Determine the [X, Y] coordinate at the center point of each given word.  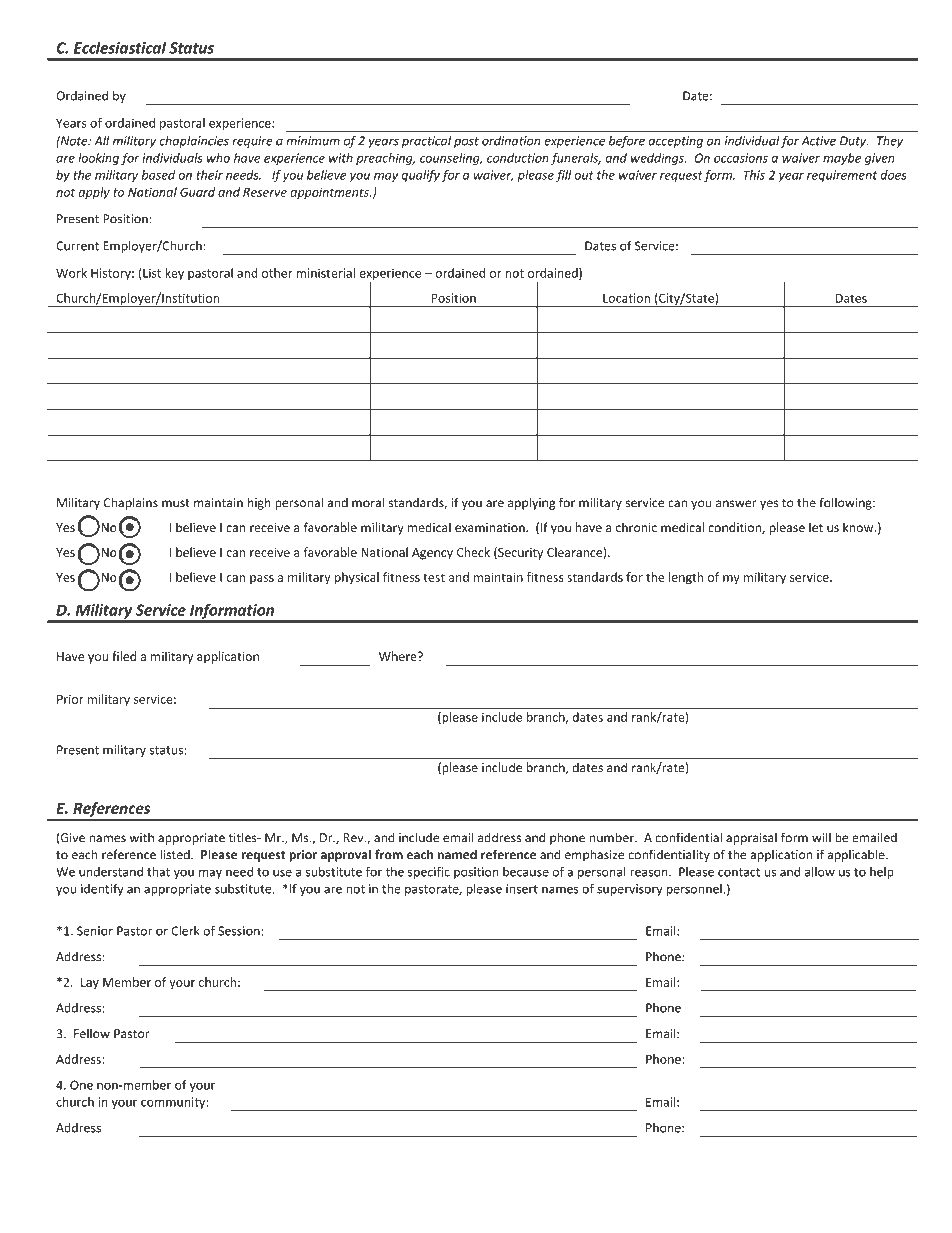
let [816, 527]
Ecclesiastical [120, 47]
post [466, 142]
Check [473, 552]
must [176, 503]
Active [818, 141]
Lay [90, 983]
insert [522, 889]
